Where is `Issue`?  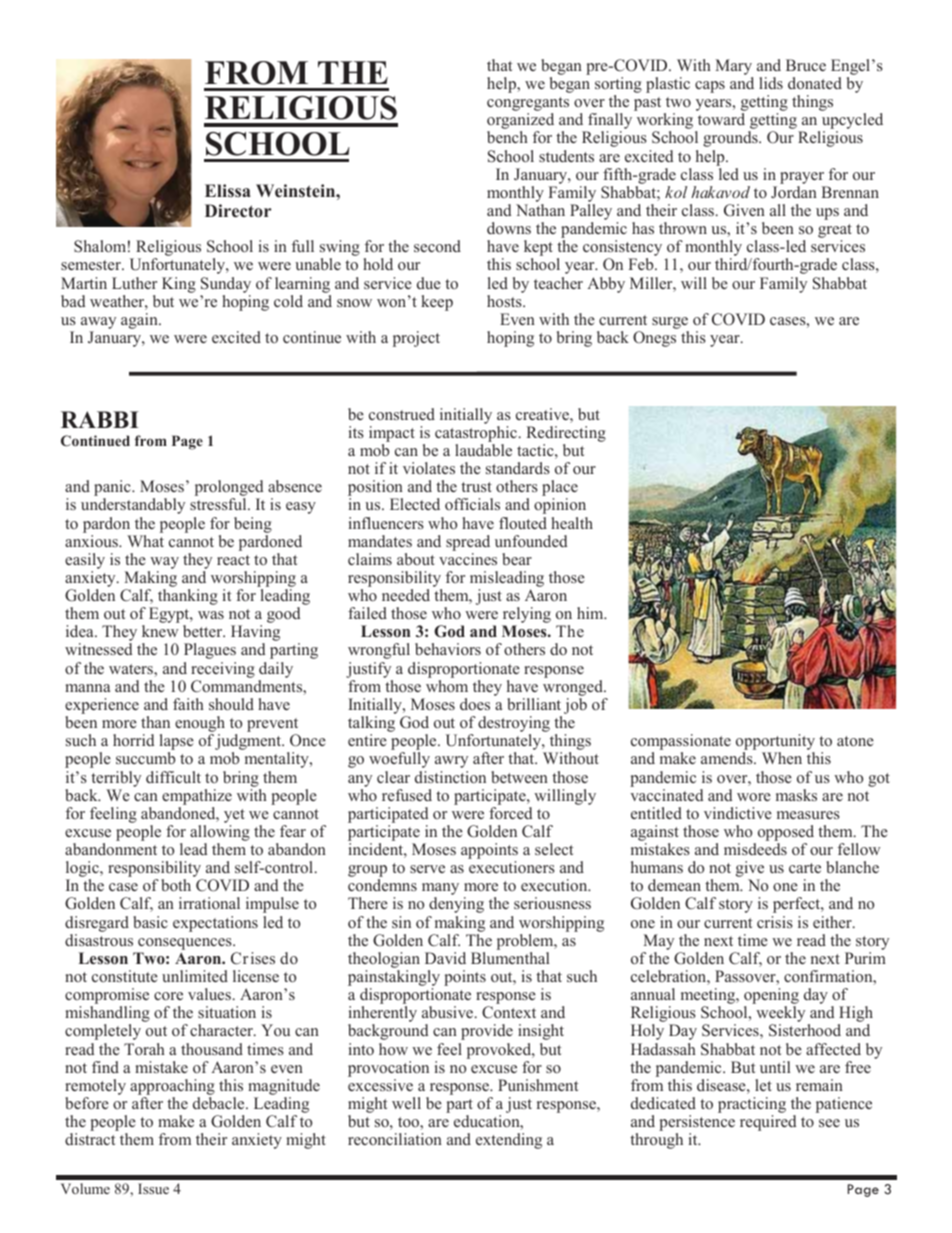
Issue is located at coordinates (153, 1188).
